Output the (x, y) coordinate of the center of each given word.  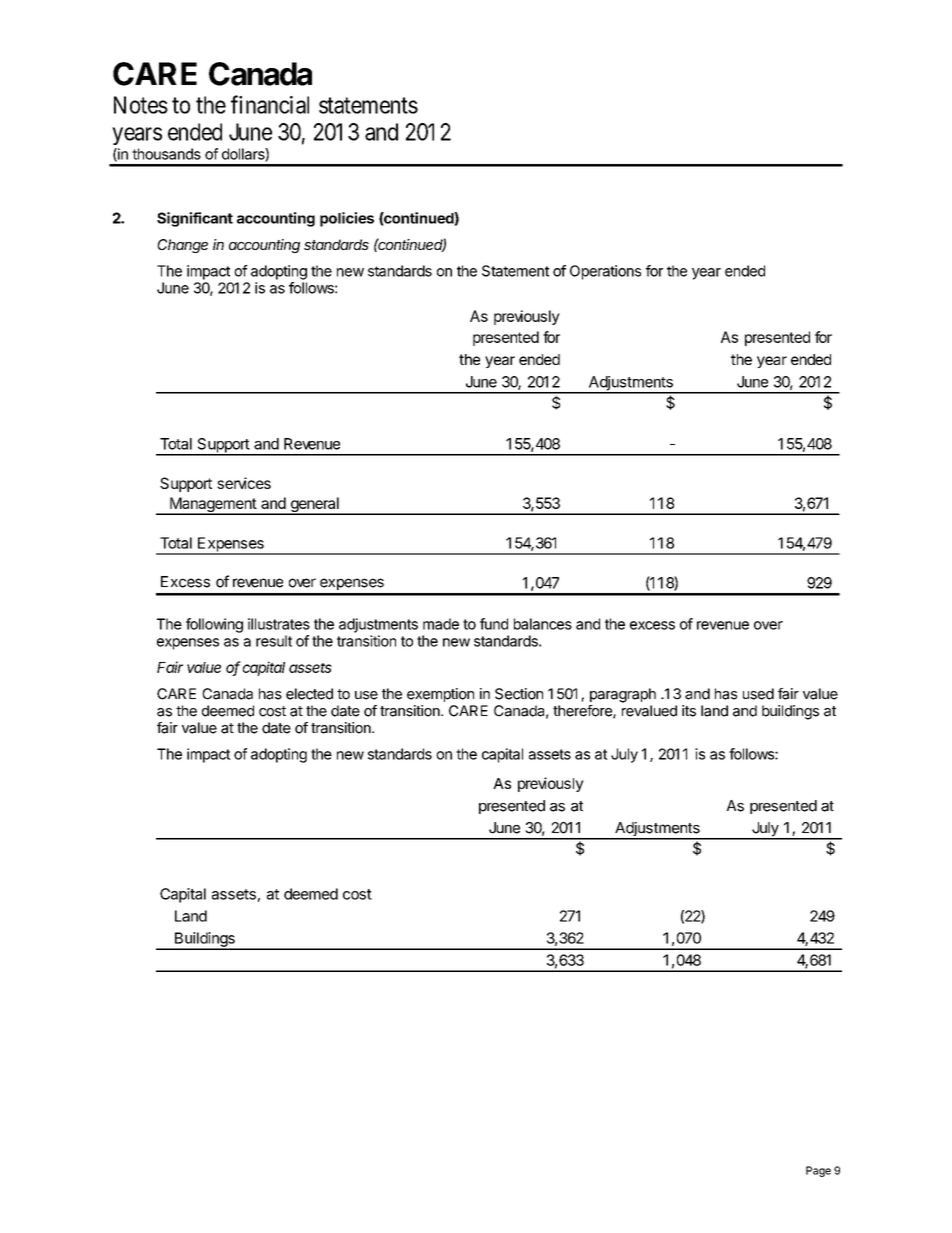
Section (519, 694)
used (758, 694)
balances (543, 624)
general (314, 506)
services (244, 483)
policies (347, 219)
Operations (605, 272)
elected (309, 694)
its (689, 711)
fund (494, 624)
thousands (166, 154)
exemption (440, 695)
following (214, 625)
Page (818, 1171)
